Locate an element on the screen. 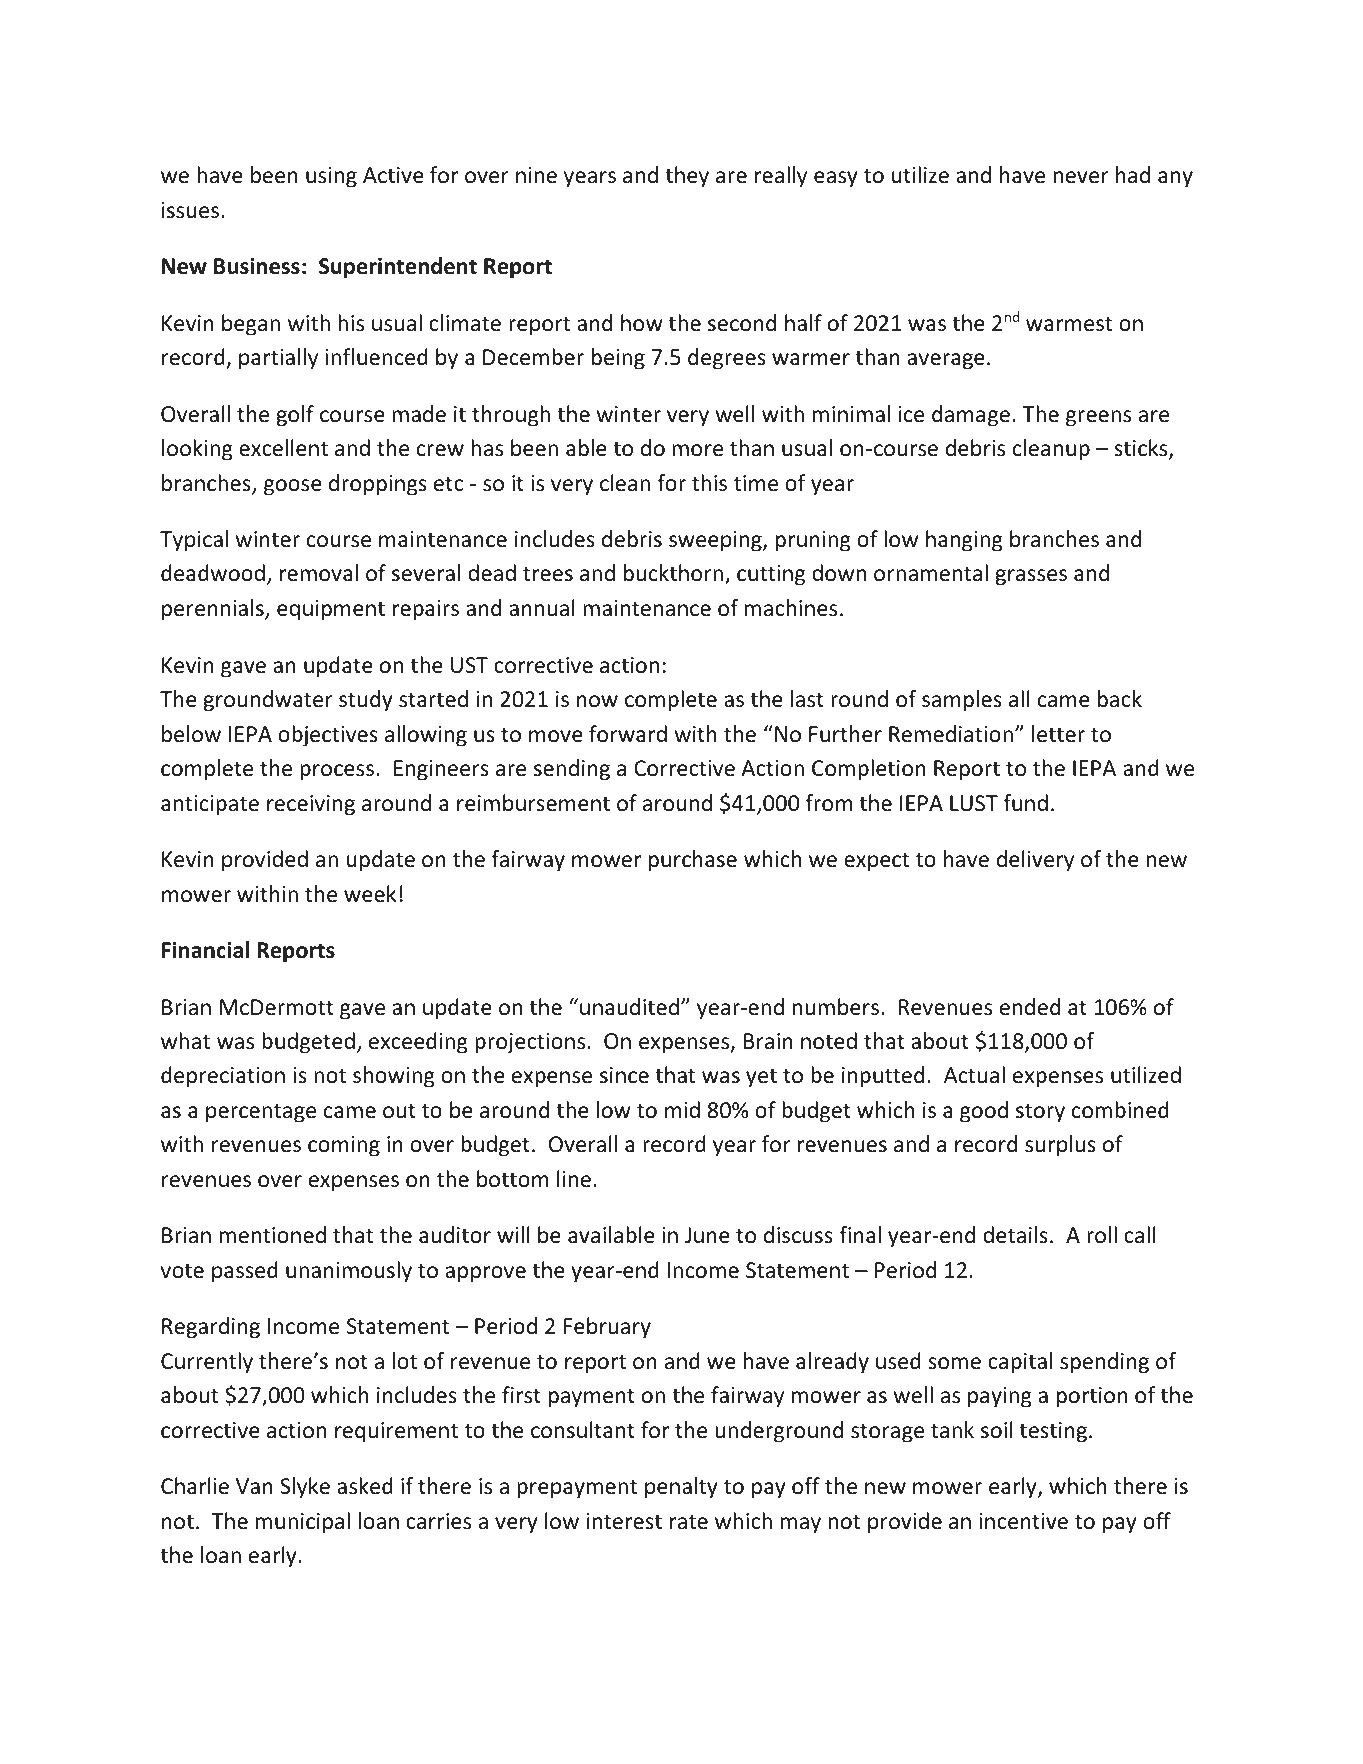  never is located at coordinates (1081, 177).
